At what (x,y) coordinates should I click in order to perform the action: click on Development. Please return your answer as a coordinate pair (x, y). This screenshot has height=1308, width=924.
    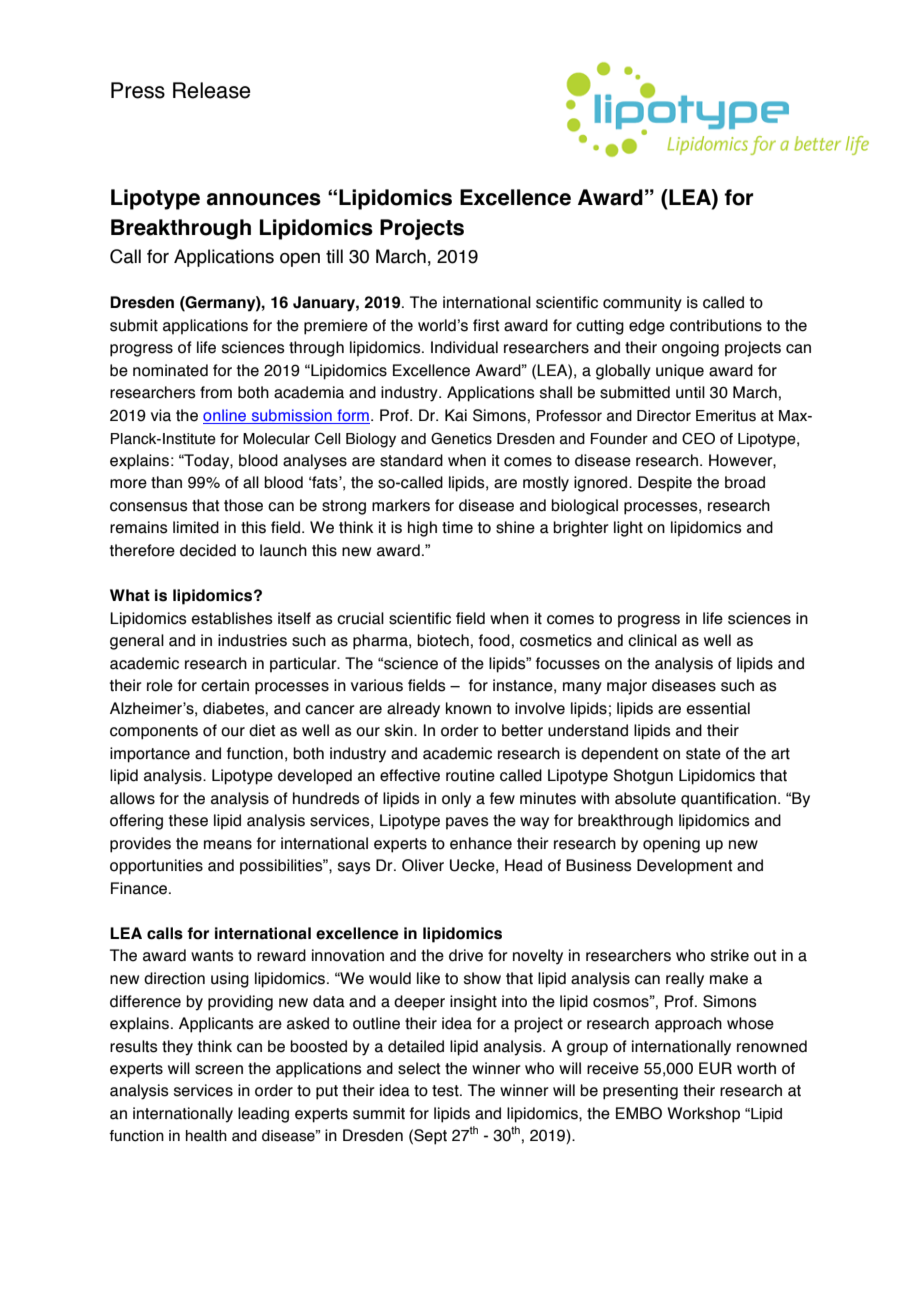
    Looking at the image, I should click on (685, 867).
